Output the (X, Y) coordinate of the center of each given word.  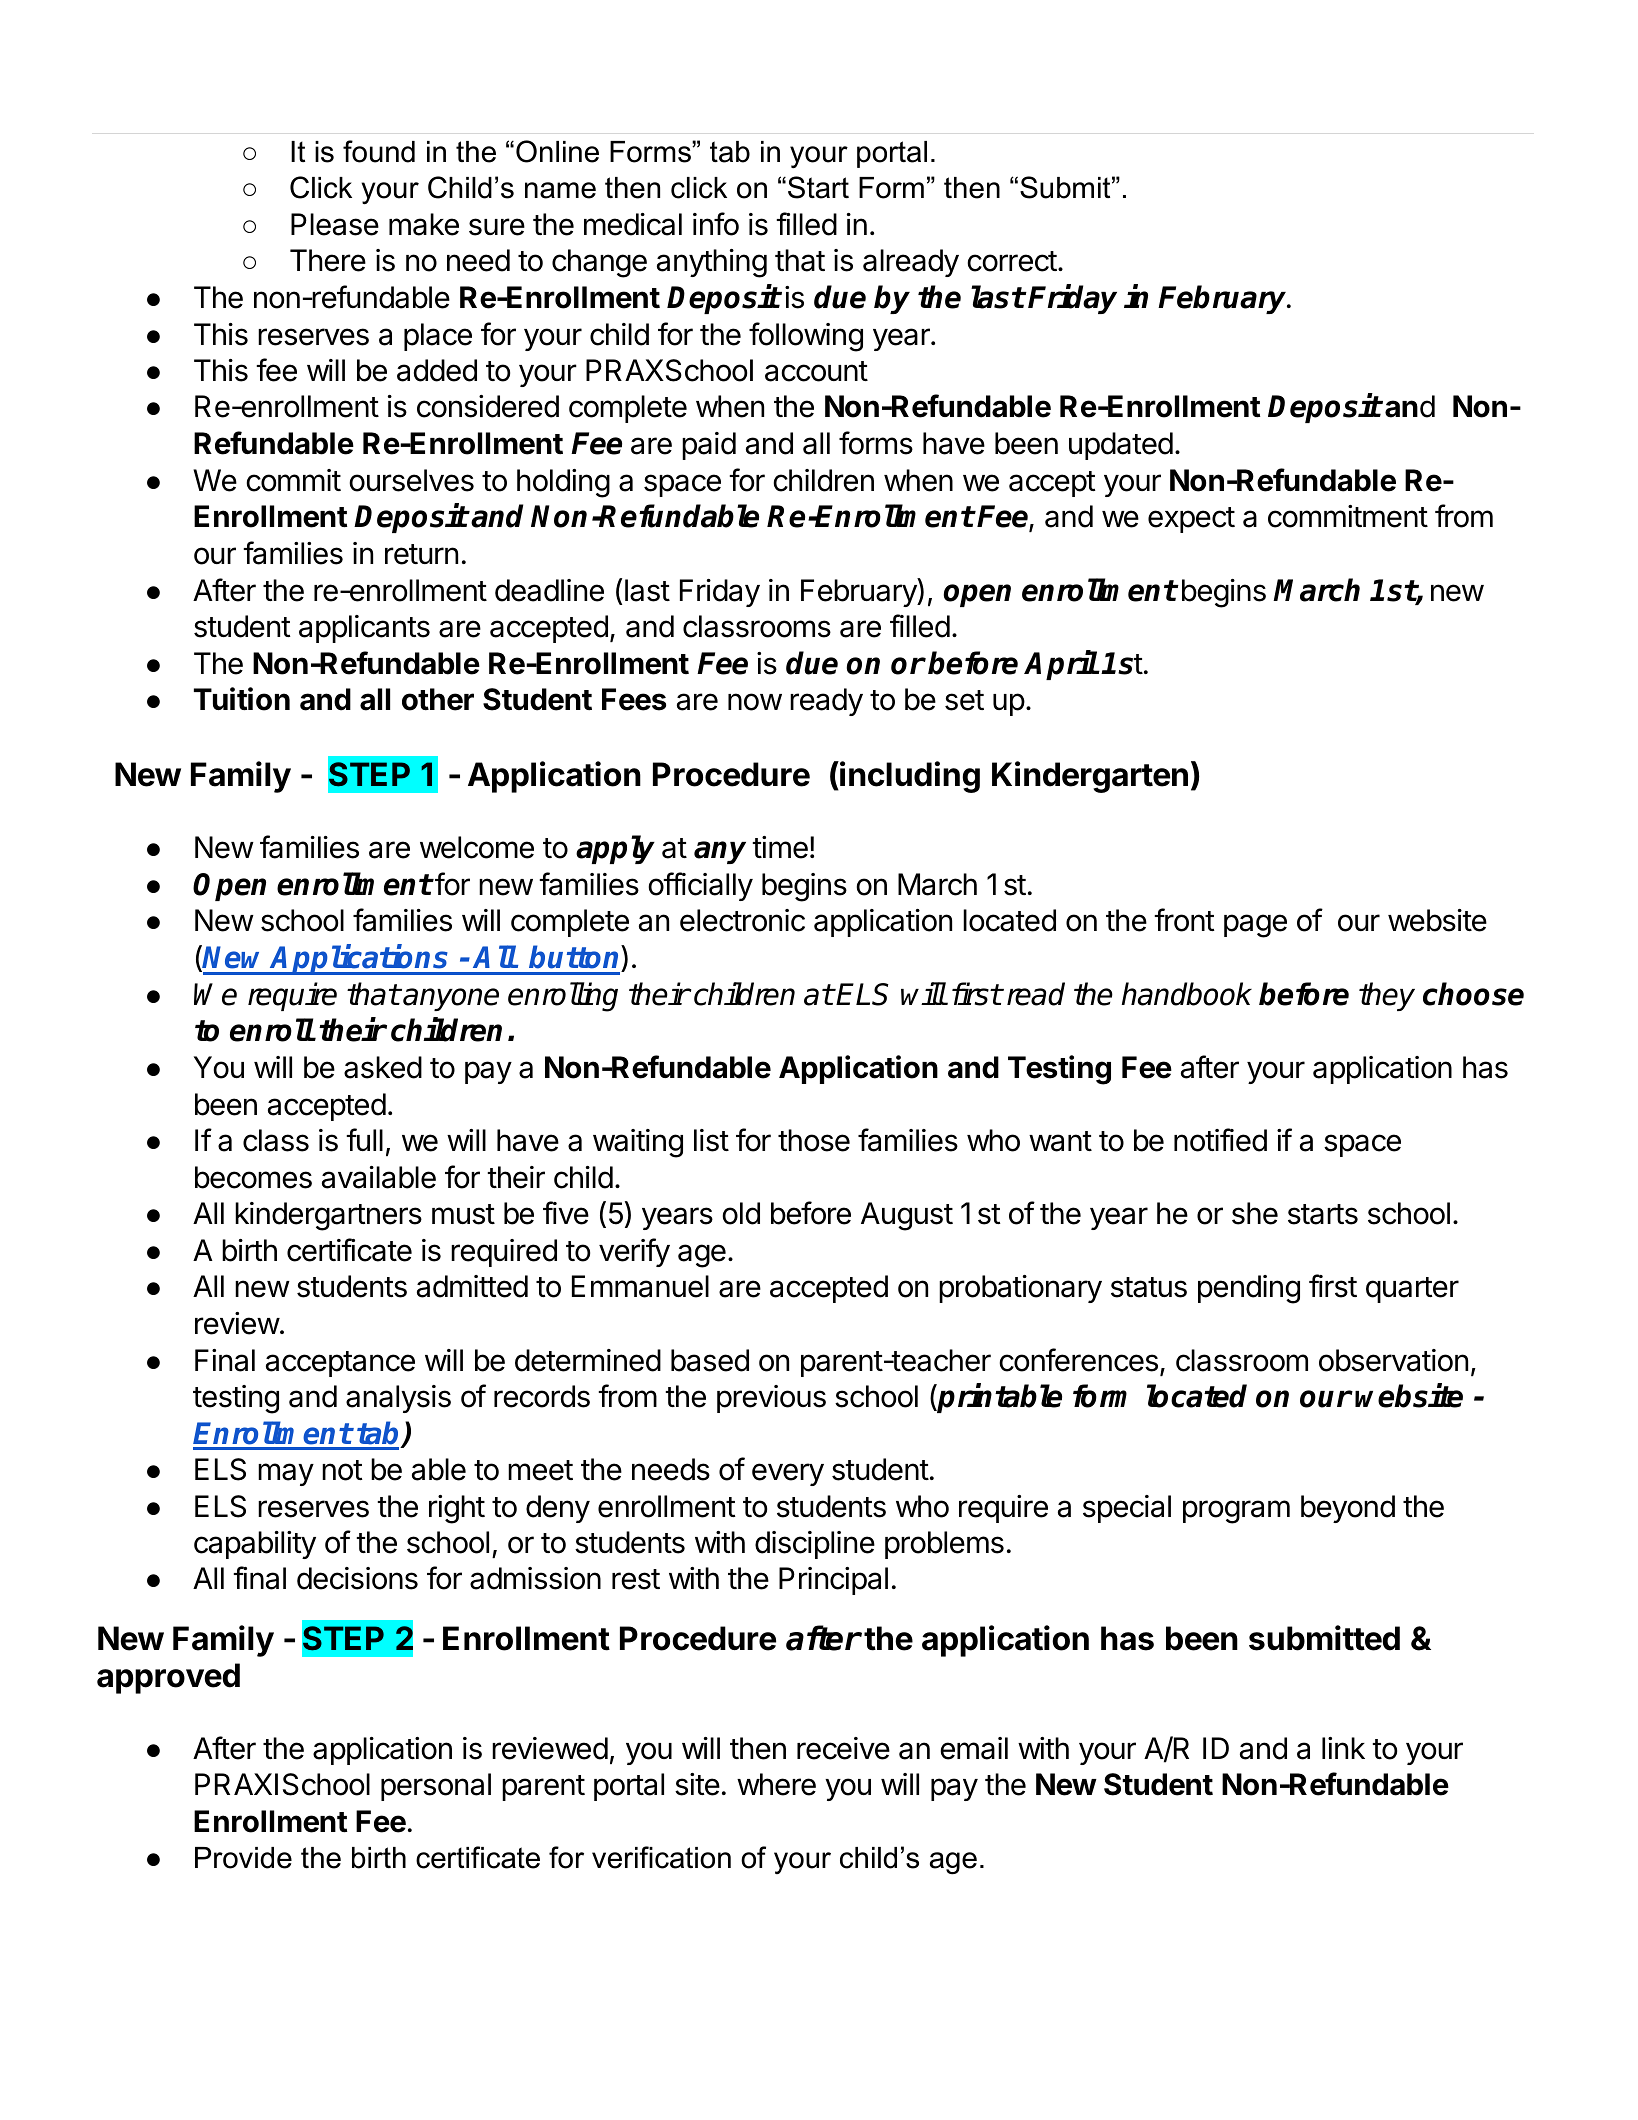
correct (1012, 261)
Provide (243, 1858)
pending (1249, 1289)
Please (335, 224)
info (716, 224)
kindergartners (328, 1216)
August (907, 1216)
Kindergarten (1090, 777)
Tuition (242, 699)
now (755, 702)
